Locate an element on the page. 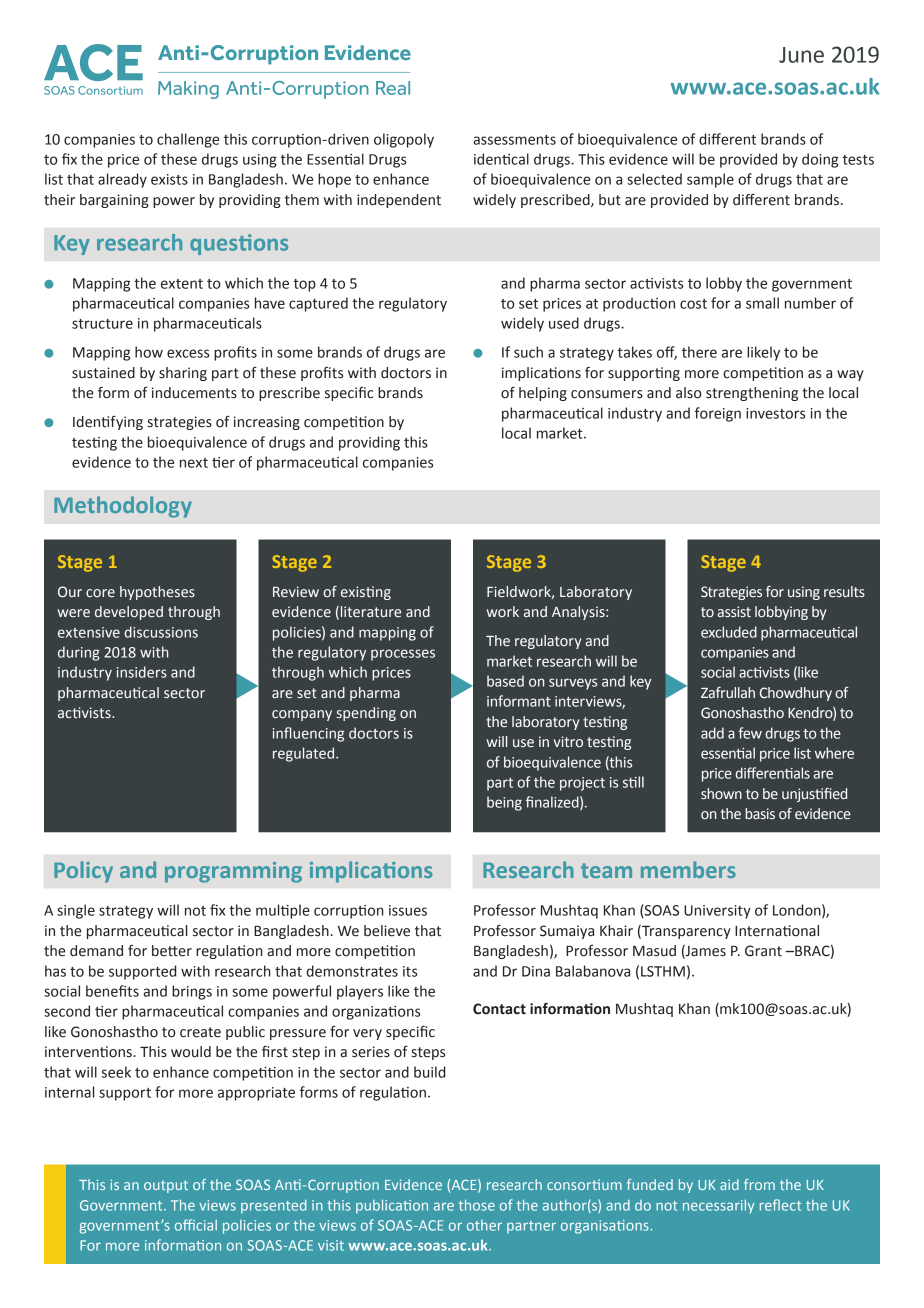 The height and width of the page is (1308, 924). those is located at coordinates (477, 1205).
